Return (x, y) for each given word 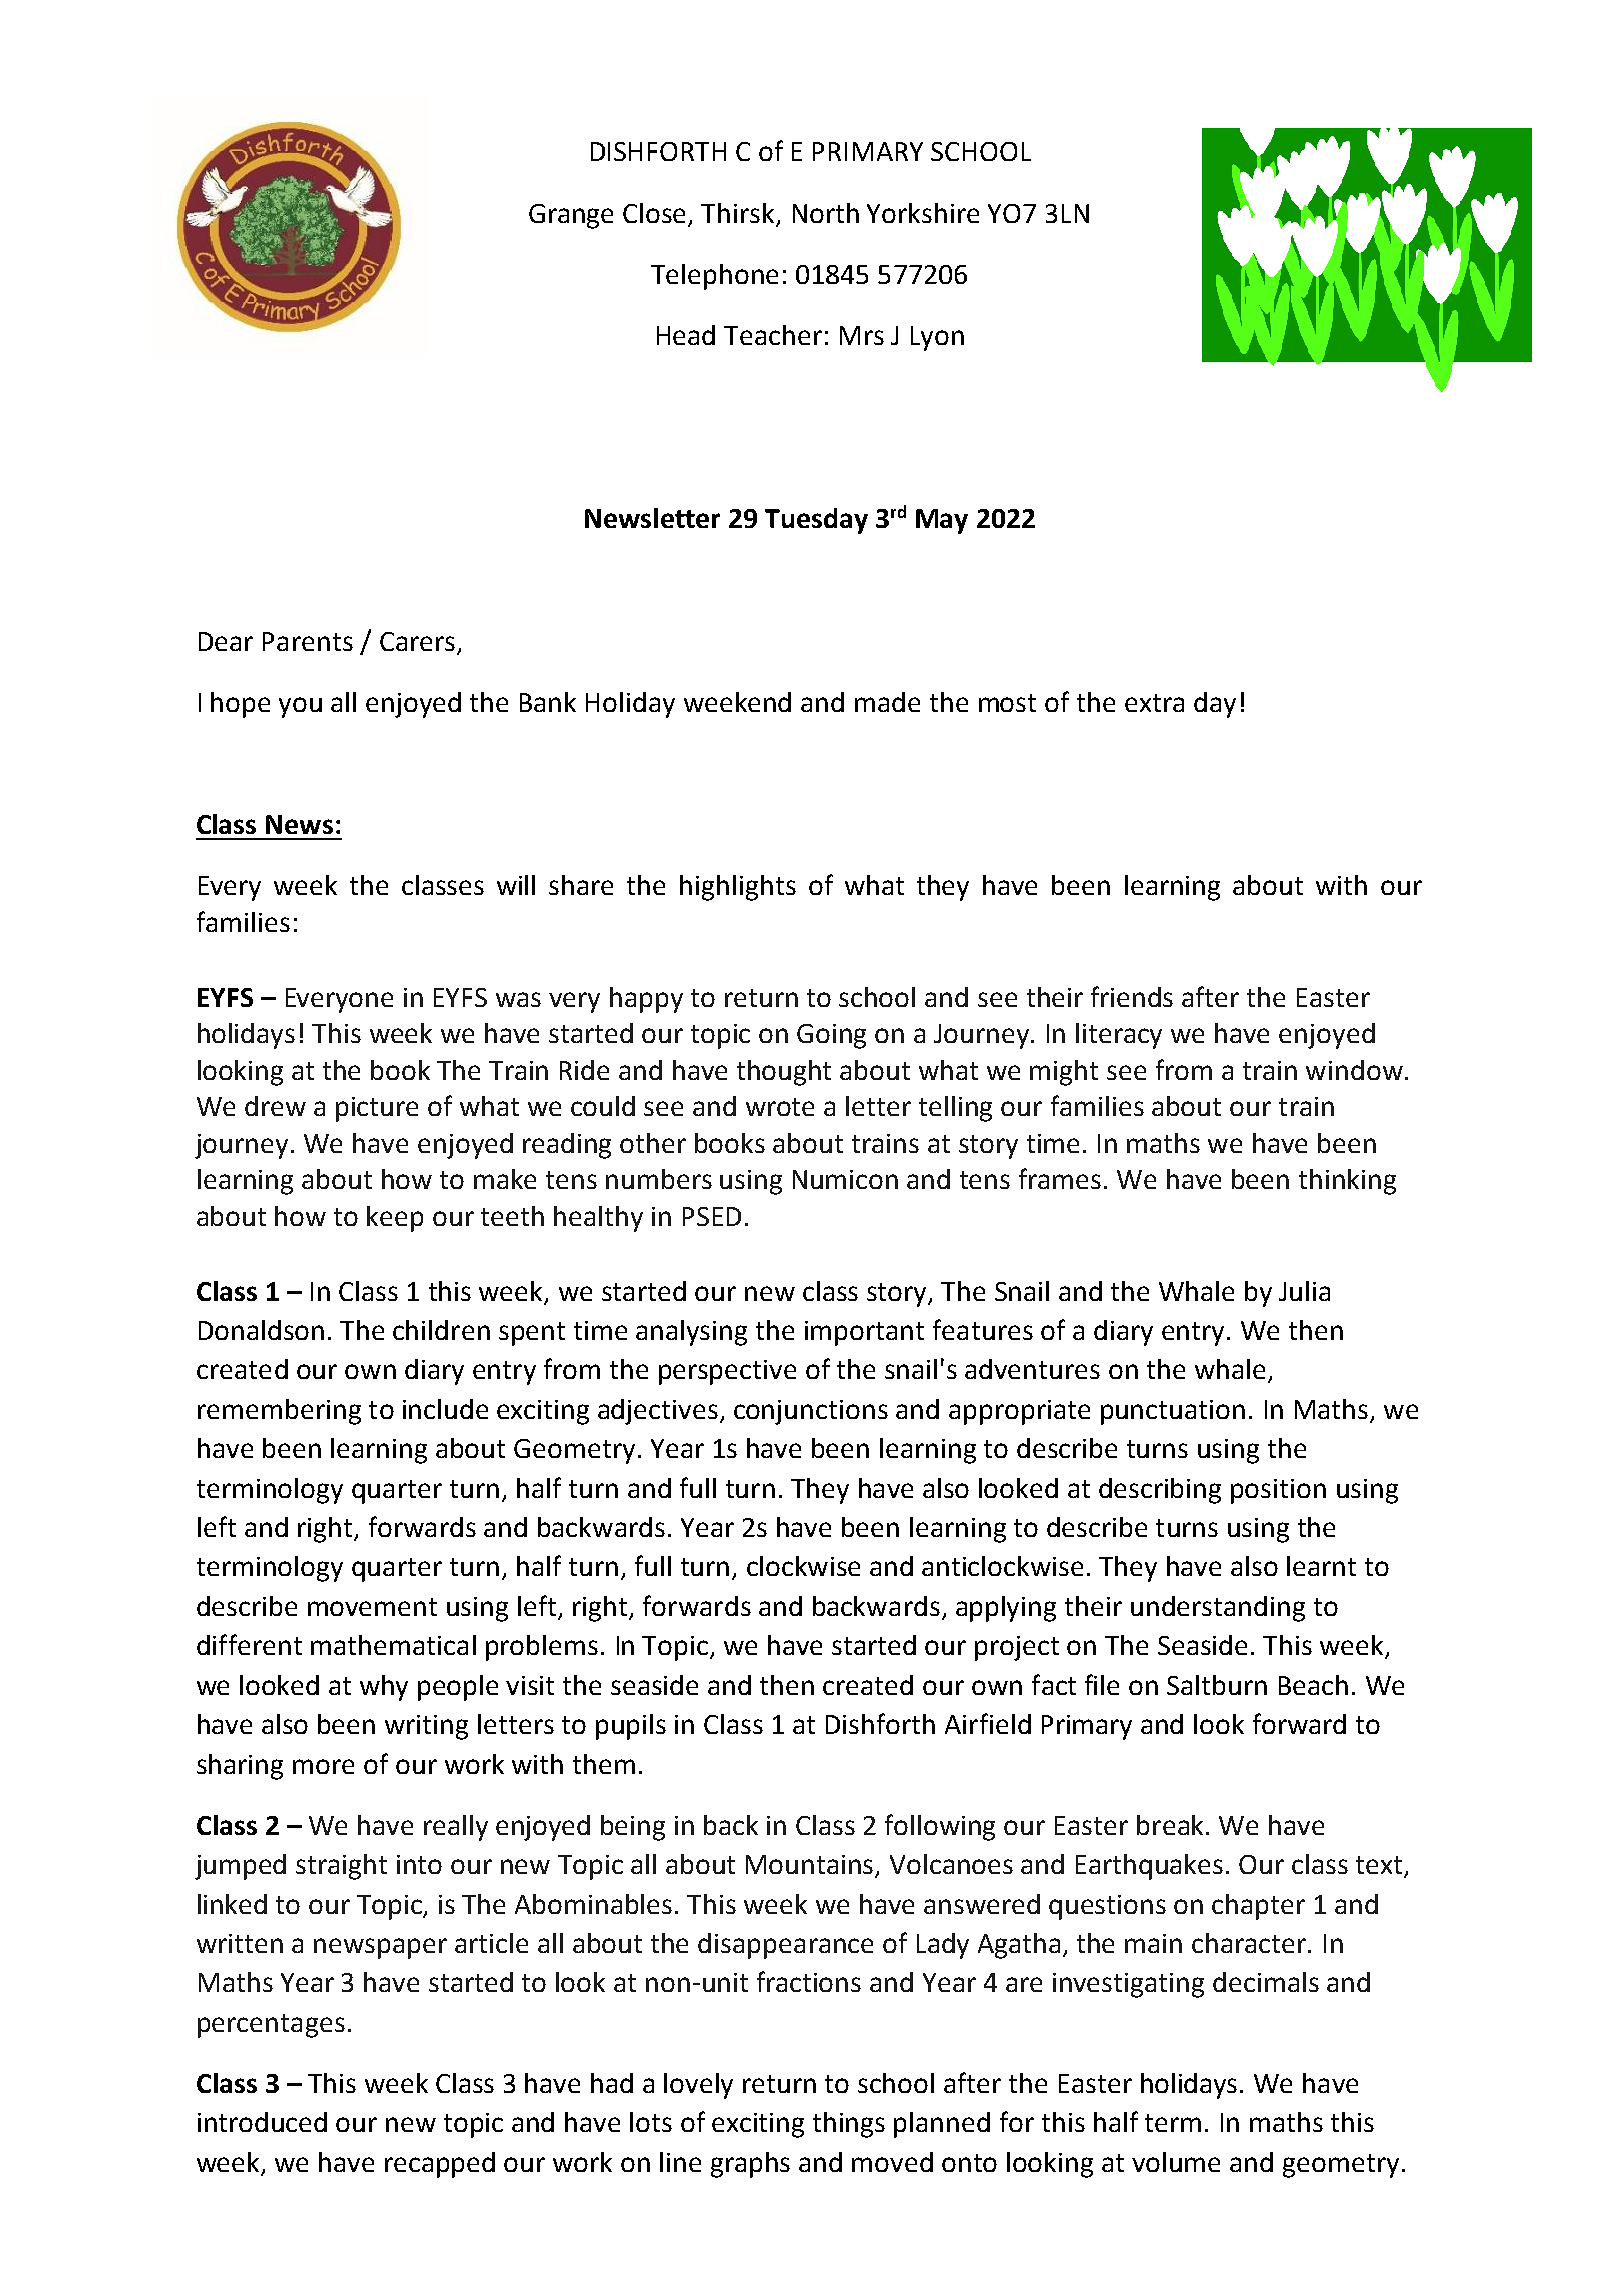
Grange (571, 216)
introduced (262, 2122)
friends (1132, 996)
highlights (738, 888)
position (1278, 1491)
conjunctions (811, 1412)
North (826, 213)
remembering (279, 1412)
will (516, 885)
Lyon (937, 338)
